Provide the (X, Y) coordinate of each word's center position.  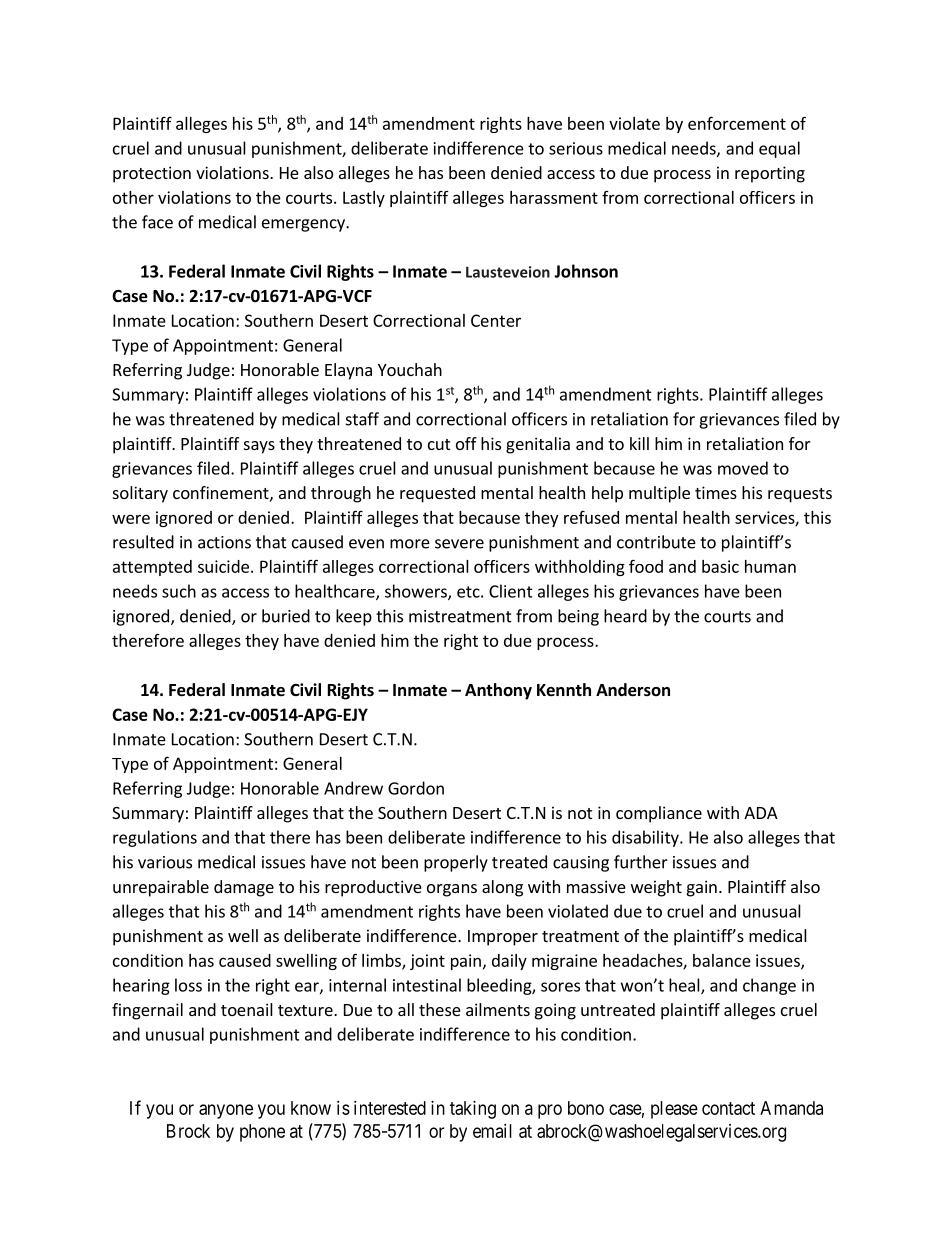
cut (439, 444)
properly (456, 863)
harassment (554, 197)
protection (152, 174)
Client (511, 591)
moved (743, 468)
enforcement (737, 123)
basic (720, 566)
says (259, 447)
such (179, 591)
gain (702, 888)
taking (473, 1110)
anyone (226, 1111)
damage (244, 888)
